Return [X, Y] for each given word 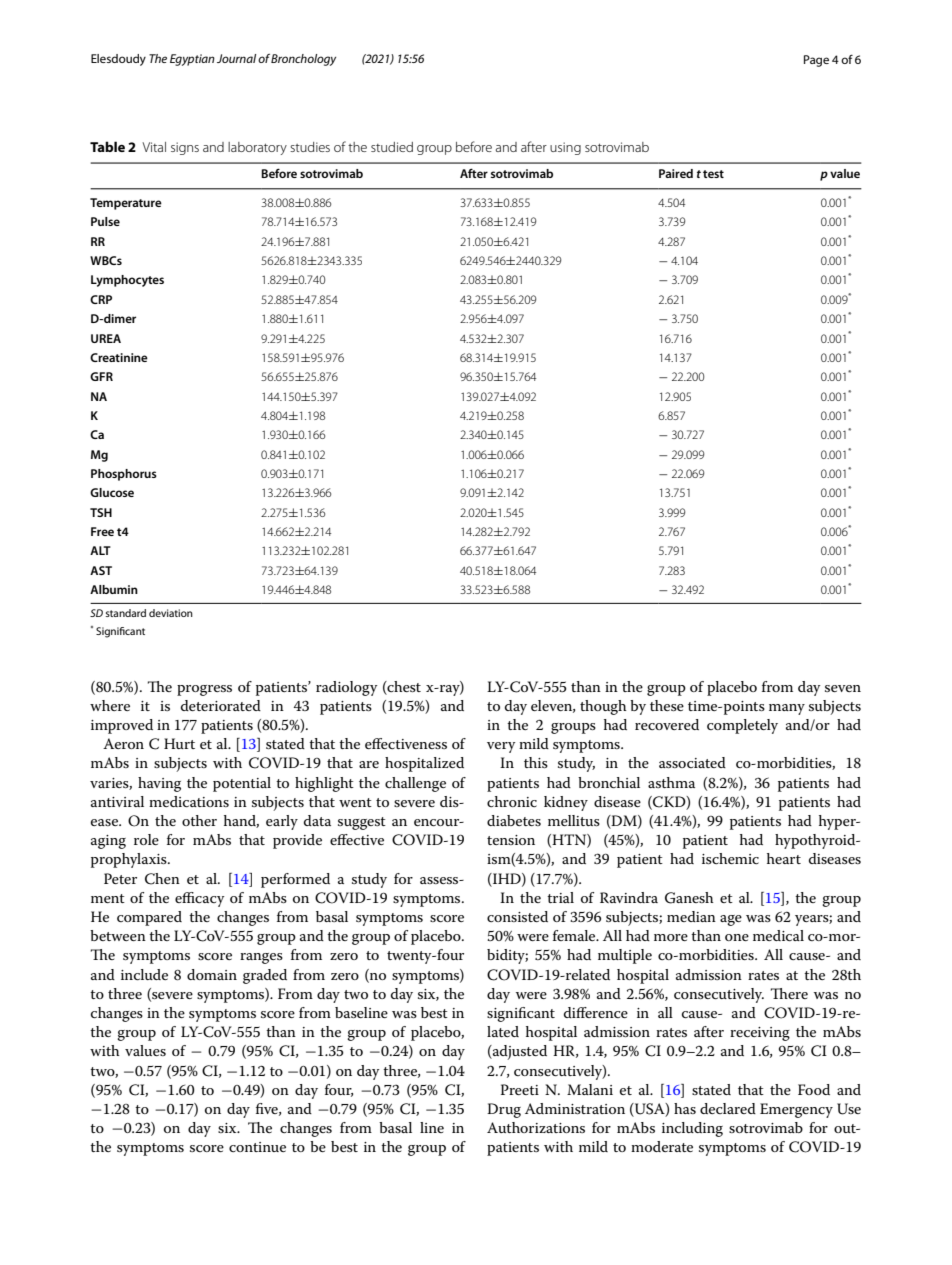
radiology [347, 688]
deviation [171, 613]
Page [816, 61]
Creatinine [119, 357]
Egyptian [192, 60]
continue [257, 1147]
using [565, 148]
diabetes [514, 820]
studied [392, 147]
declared [728, 1108]
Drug [504, 1110]
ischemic [730, 858]
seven [843, 688]
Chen [162, 879]
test [713, 174]
